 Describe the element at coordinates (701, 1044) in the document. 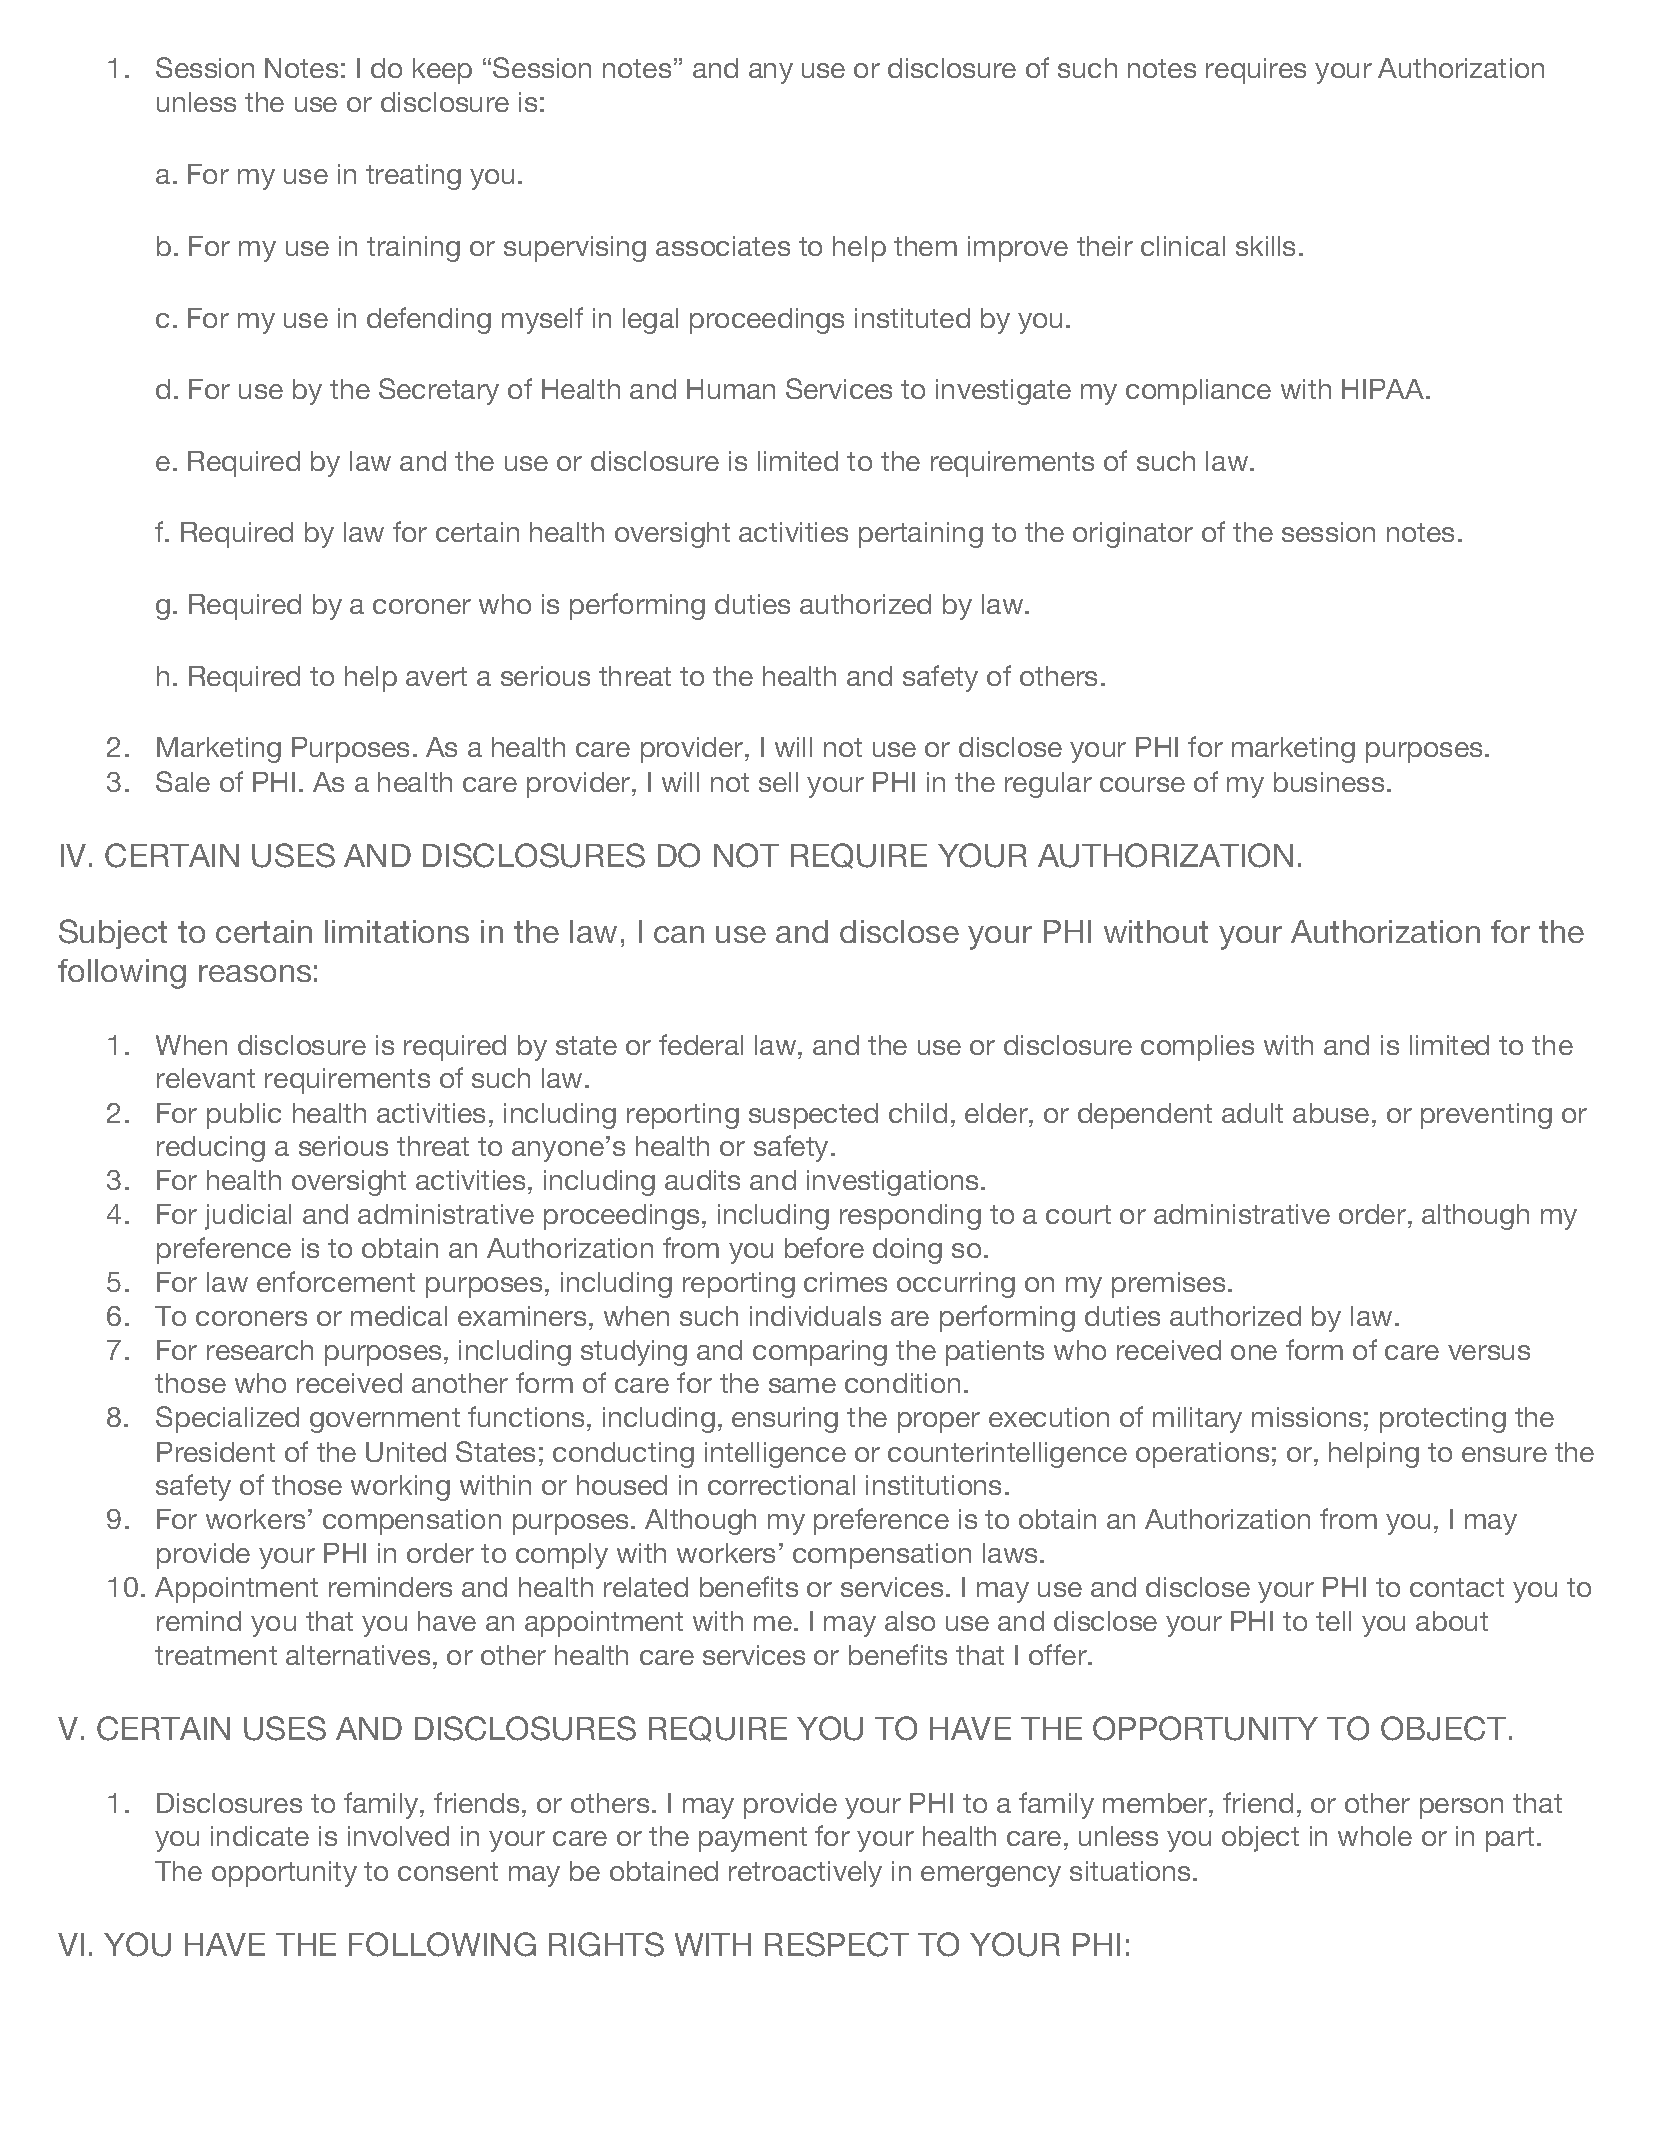

I see `federal` at that location.
